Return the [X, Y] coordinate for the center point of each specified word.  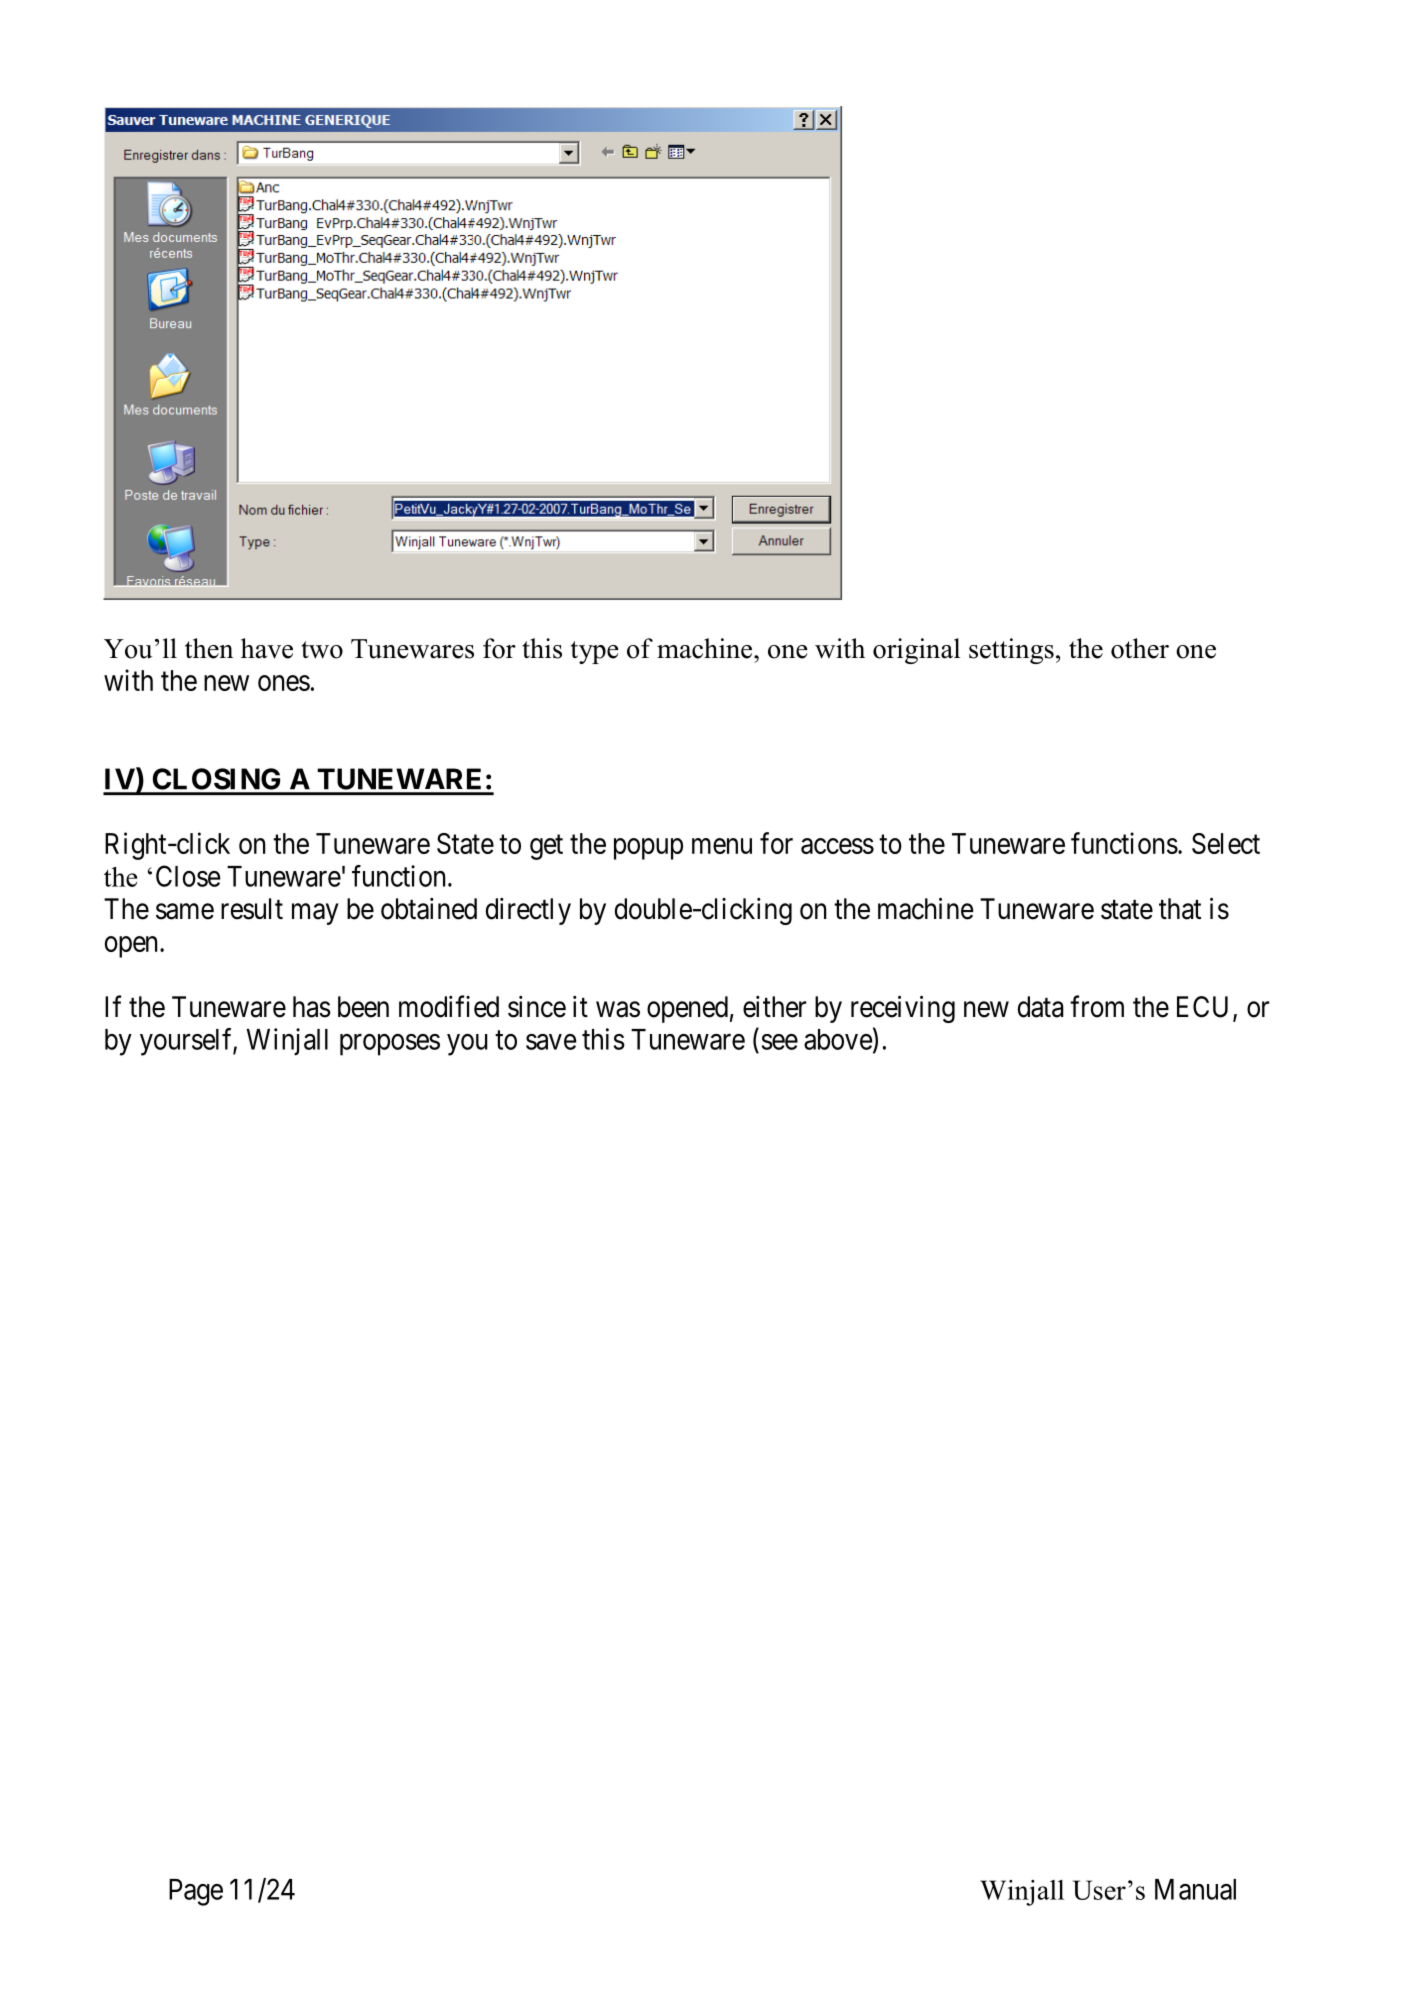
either [774, 1007]
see [780, 1042]
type [595, 652]
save [551, 1042]
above [838, 1039]
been [363, 1007]
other [1140, 648]
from [1097, 1006]
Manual [1195, 1889]
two [322, 650]
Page [196, 1892]
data [1041, 1007]
